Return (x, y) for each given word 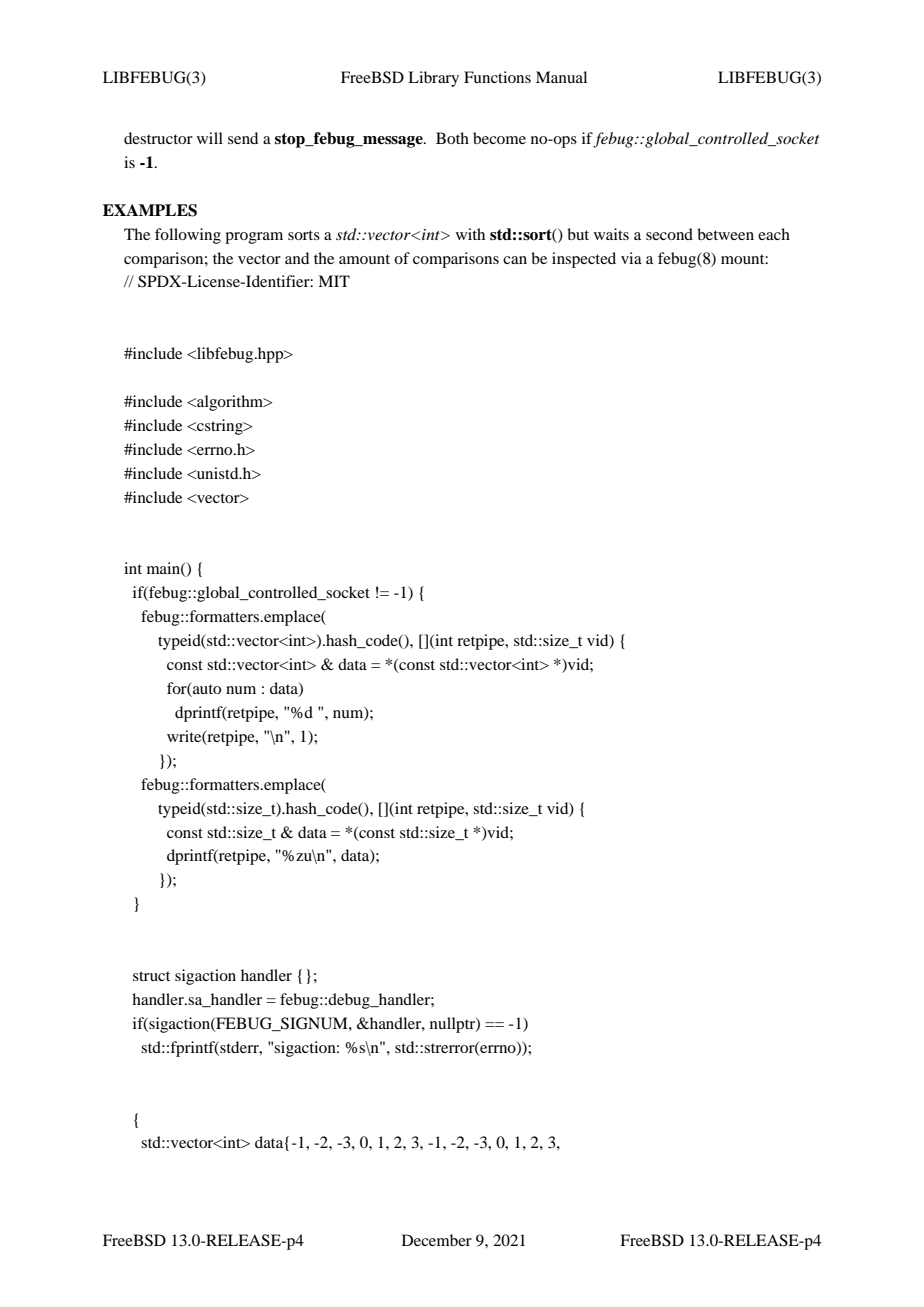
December (437, 1240)
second (669, 234)
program (254, 238)
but (578, 234)
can (515, 260)
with (470, 234)
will (210, 138)
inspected (584, 260)
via (631, 258)
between (725, 234)
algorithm (230, 403)
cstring (220, 427)
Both (452, 138)
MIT (334, 281)
